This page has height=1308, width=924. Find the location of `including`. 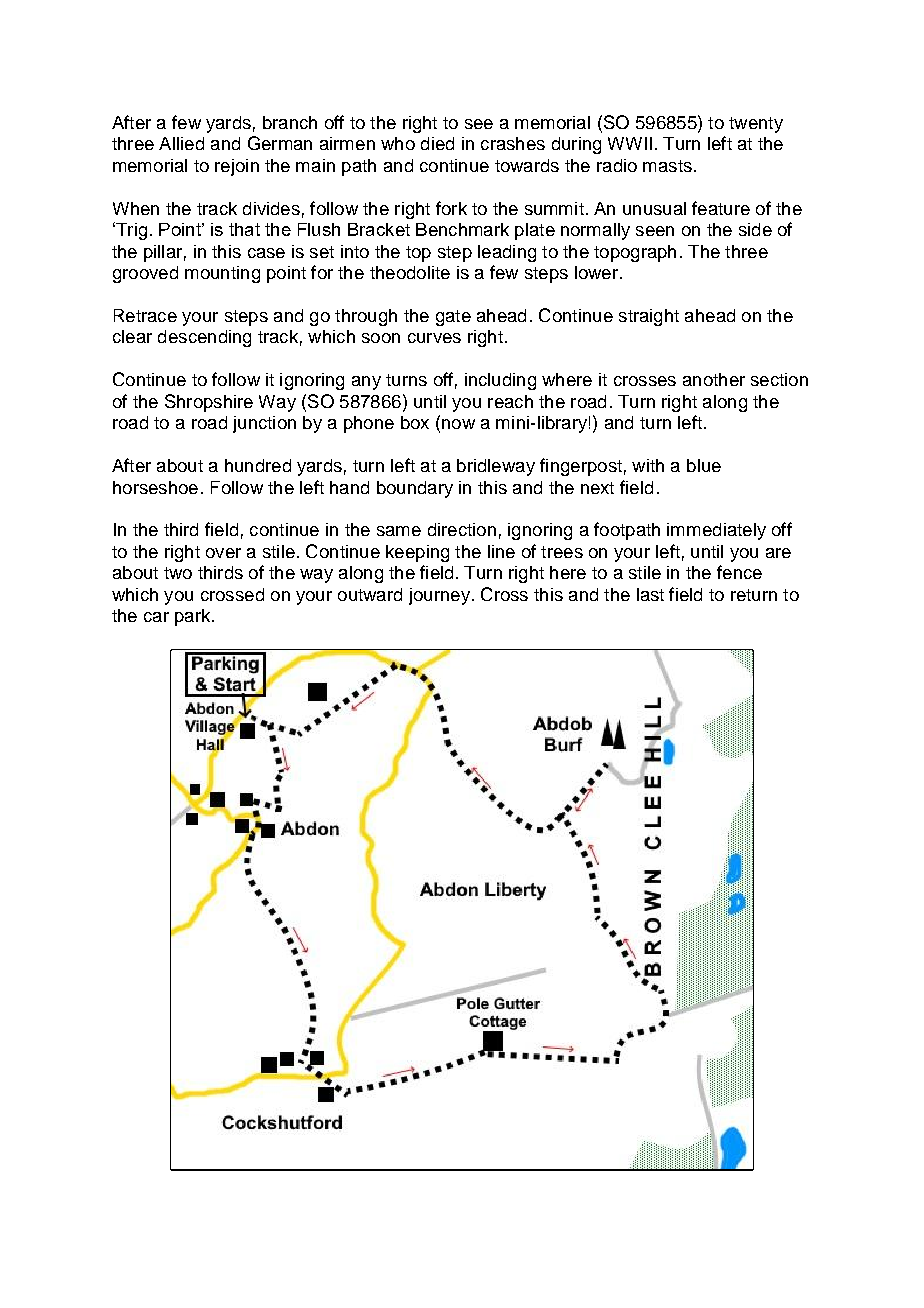

including is located at coordinates (500, 381).
